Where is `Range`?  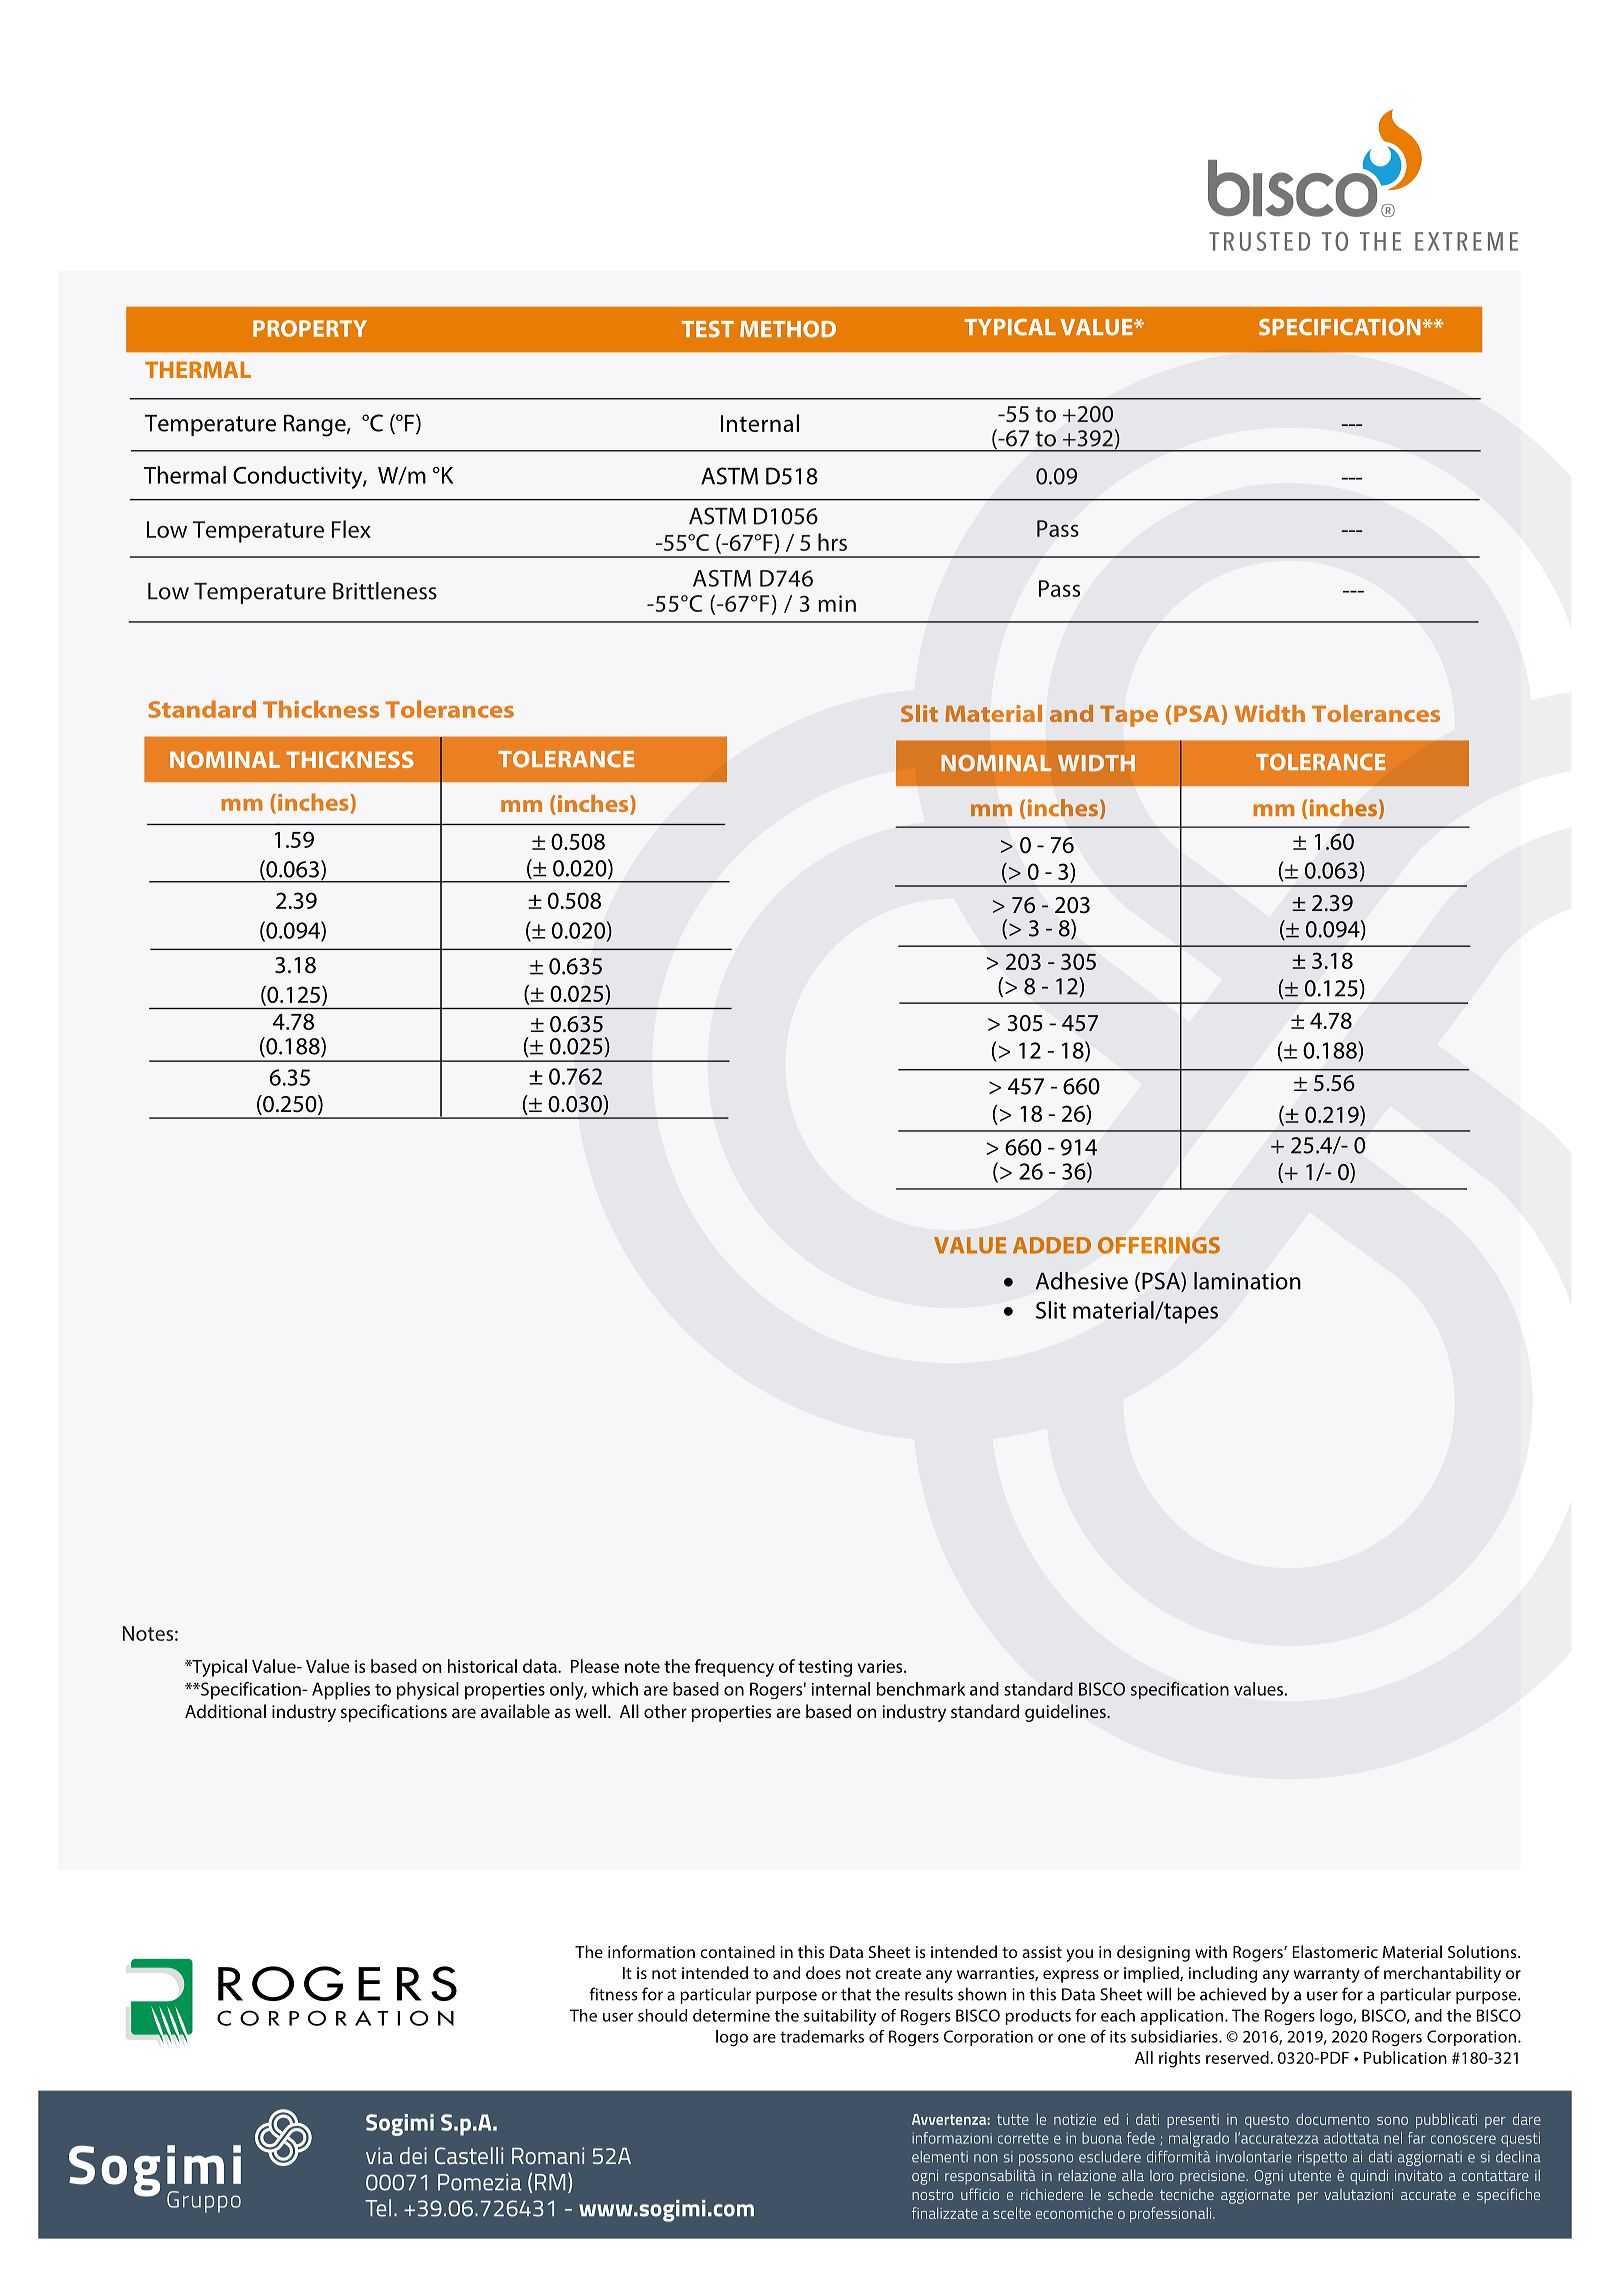 Range is located at coordinates (316, 425).
